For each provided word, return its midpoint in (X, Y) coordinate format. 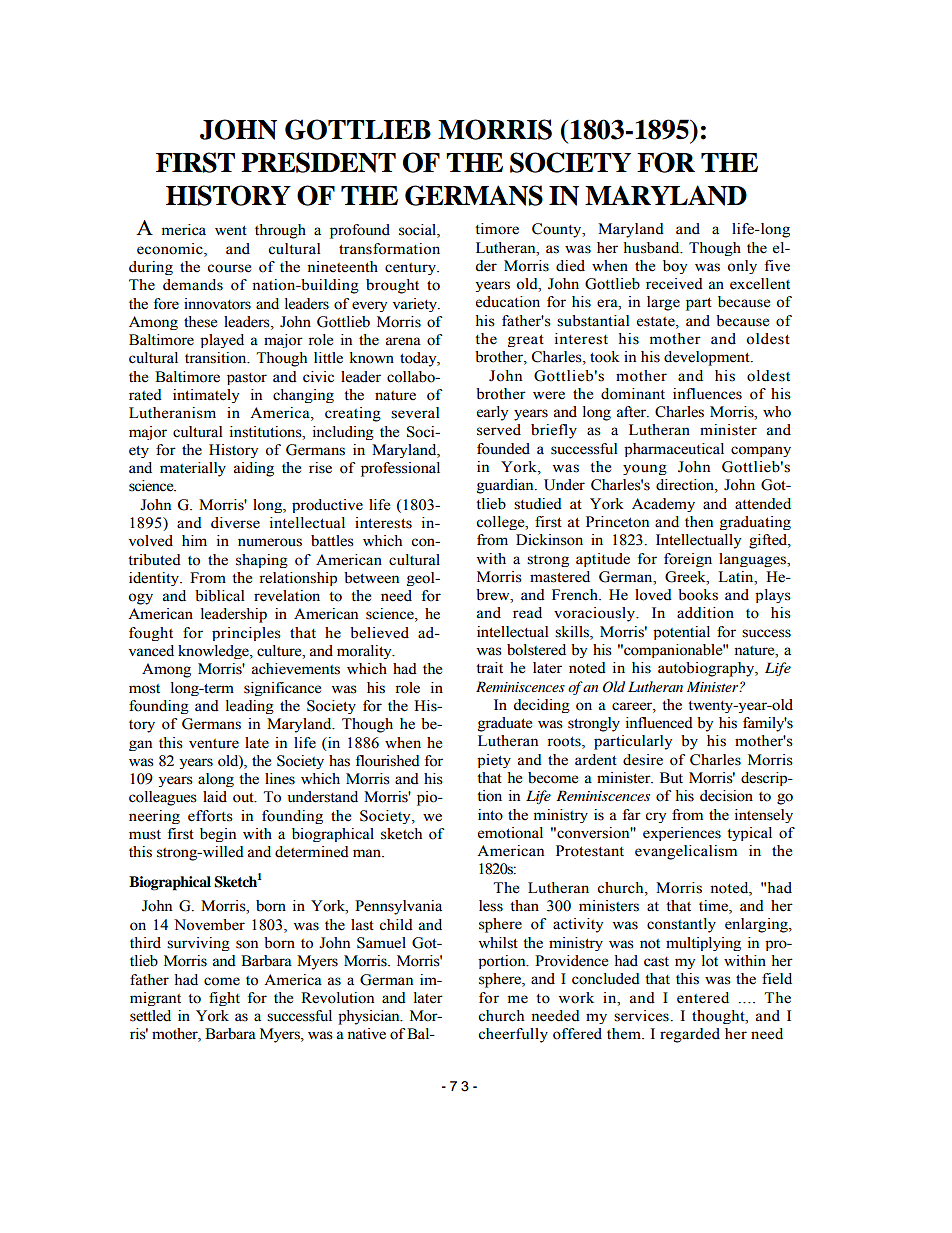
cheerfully (513, 1035)
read (527, 613)
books (698, 595)
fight (224, 999)
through (280, 231)
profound (360, 231)
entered (703, 998)
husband (653, 248)
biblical (220, 596)
